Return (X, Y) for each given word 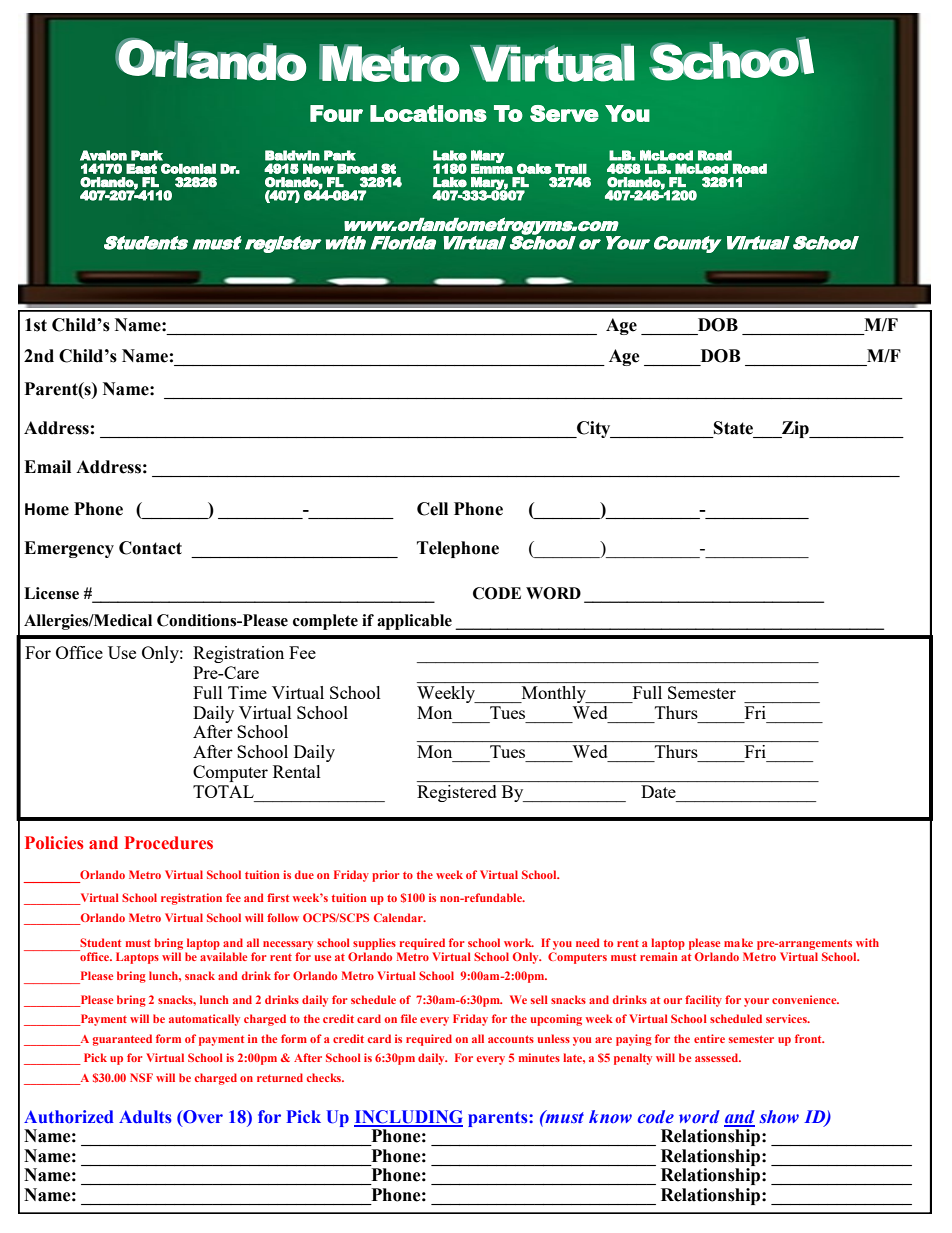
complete (325, 622)
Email (47, 467)
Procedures (168, 843)
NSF (141, 1077)
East (141, 168)
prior (385, 876)
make (738, 942)
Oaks (534, 168)
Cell (432, 509)
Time (247, 692)
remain (659, 956)
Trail (571, 169)
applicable (414, 622)
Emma (492, 168)
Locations (428, 113)
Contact (150, 548)
